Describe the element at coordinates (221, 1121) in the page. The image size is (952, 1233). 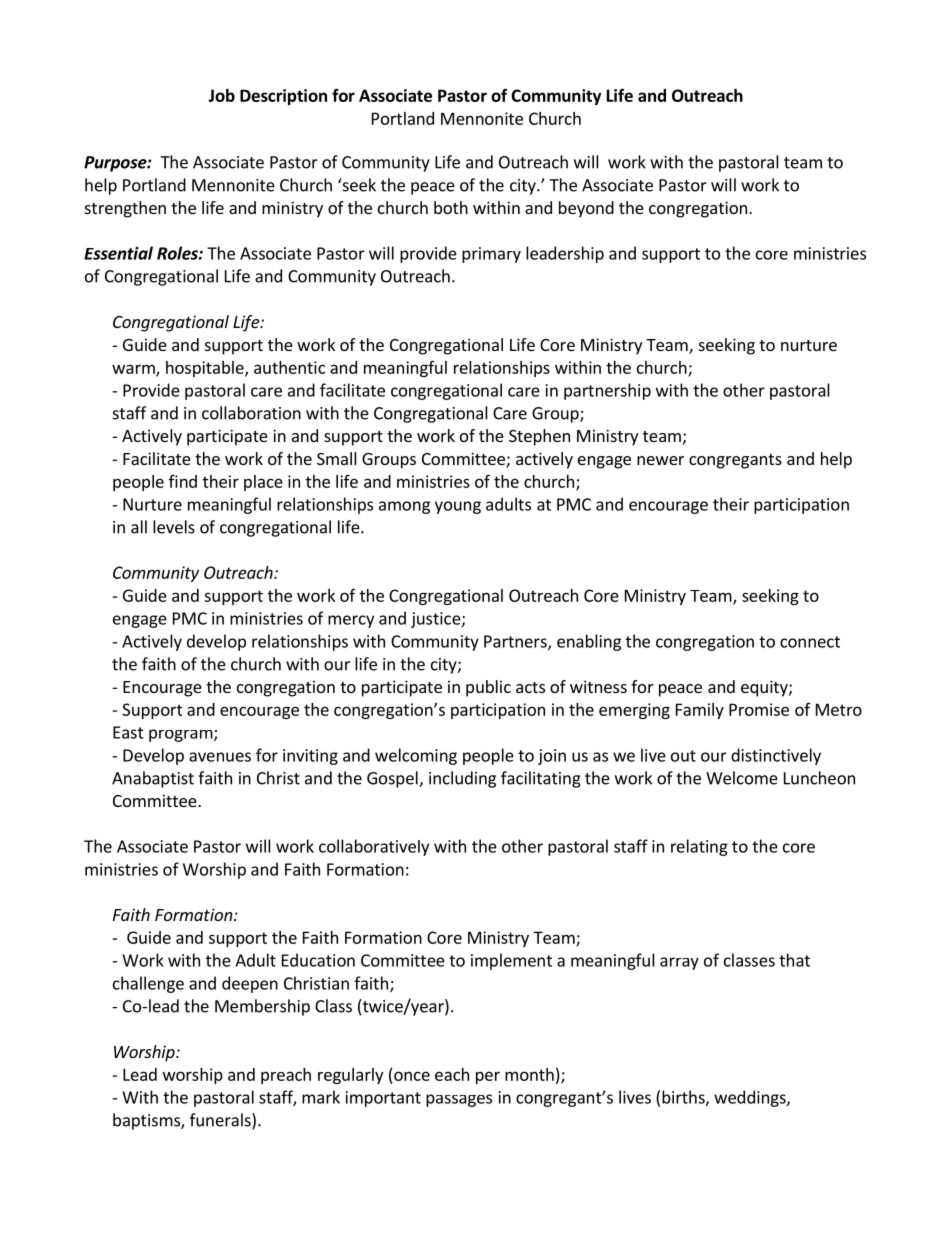
I see `funerals` at that location.
